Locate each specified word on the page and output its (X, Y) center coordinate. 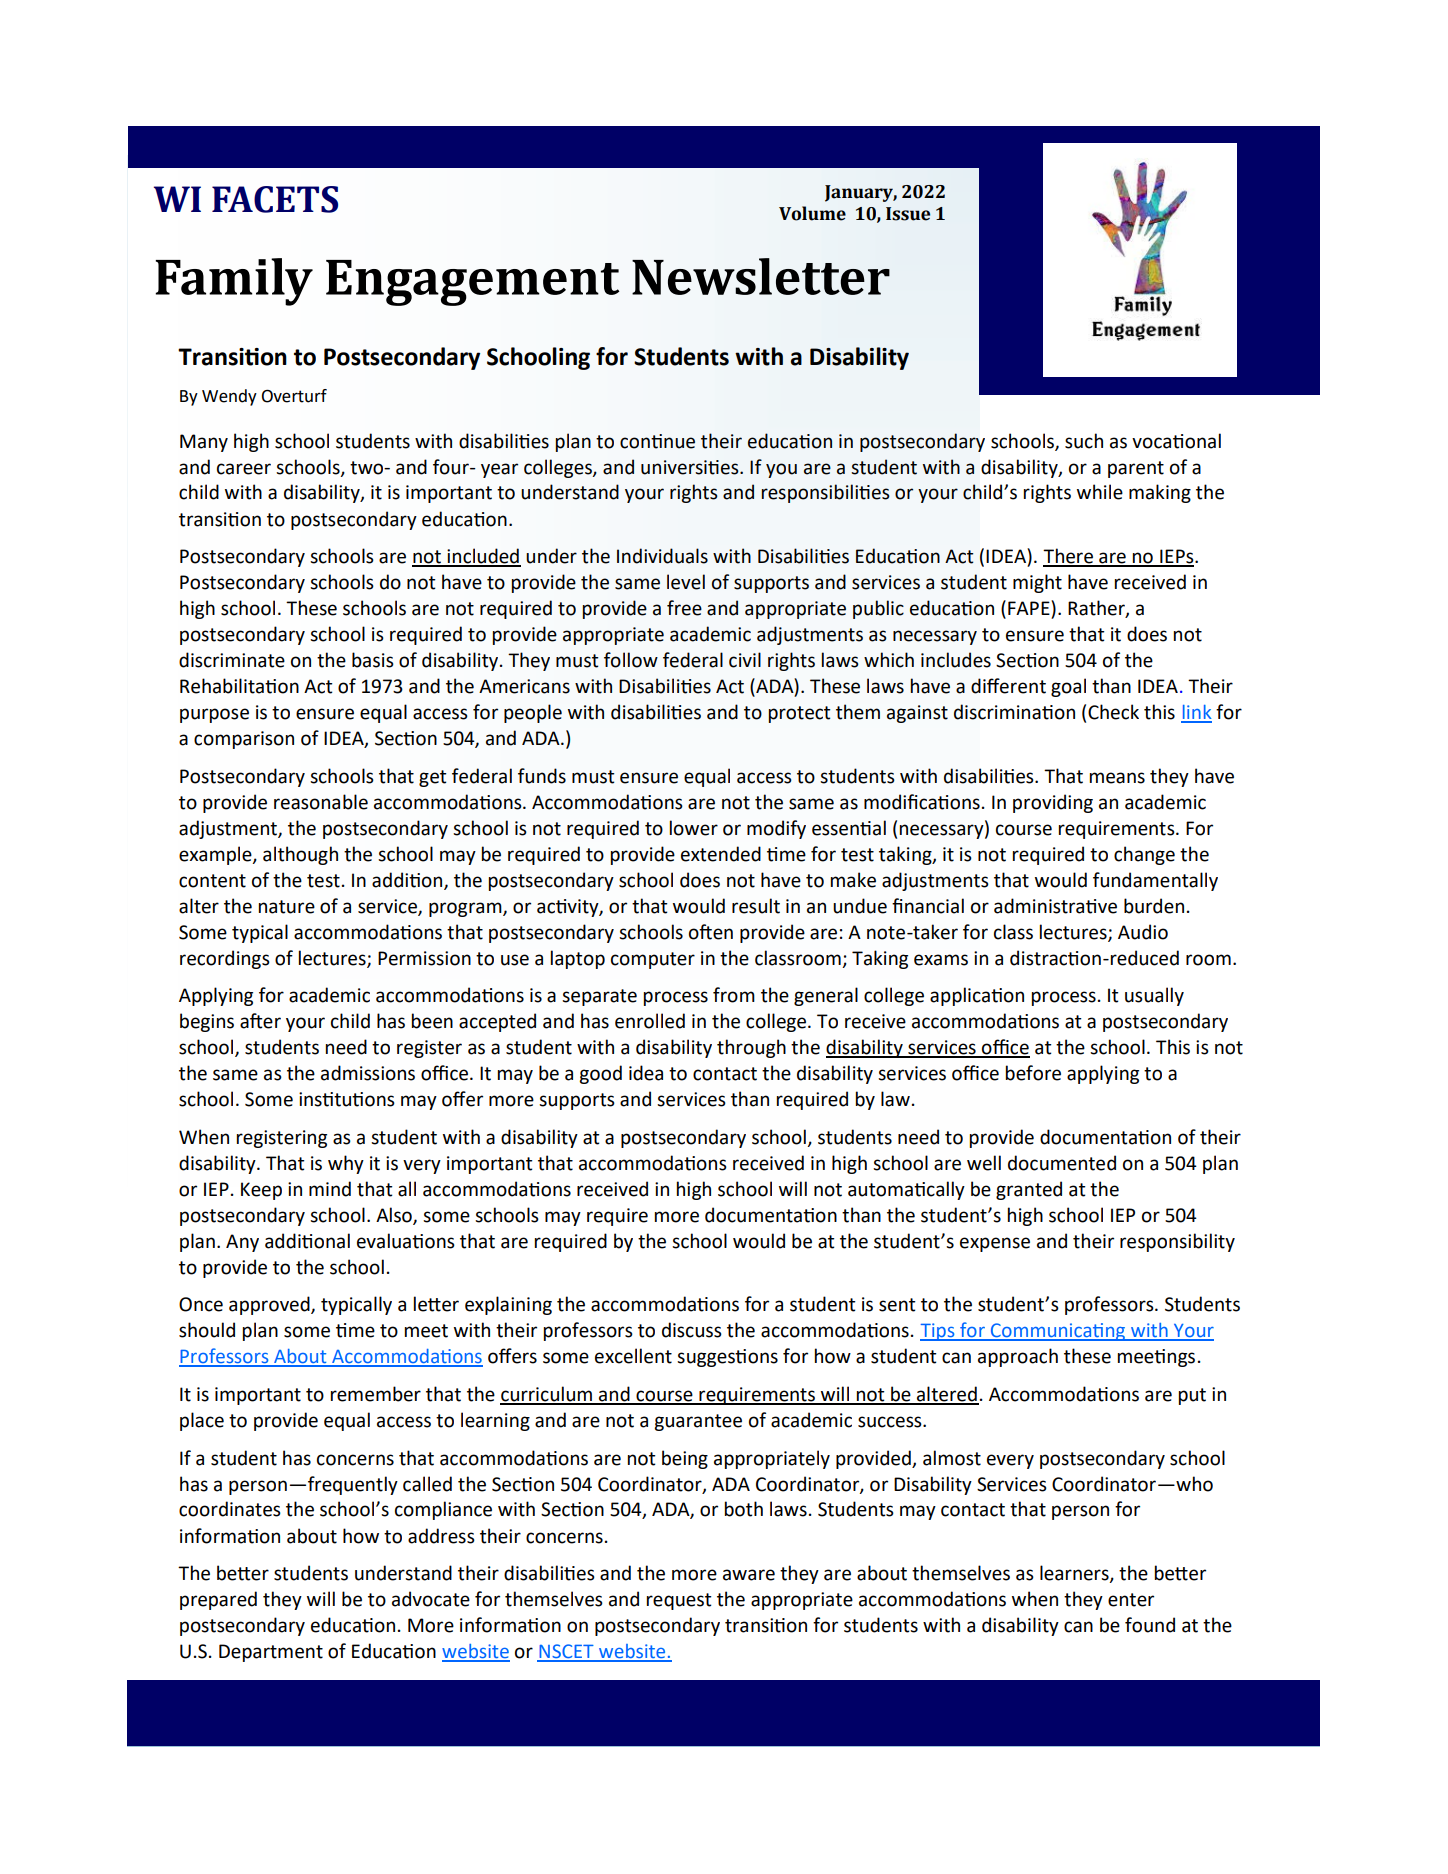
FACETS (275, 199)
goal (1068, 687)
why (346, 1164)
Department (271, 1653)
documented (1062, 1163)
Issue (908, 214)
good (600, 1074)
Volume (812, 213)
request (679, 1601)
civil (745, 660)
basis (373, 660)
